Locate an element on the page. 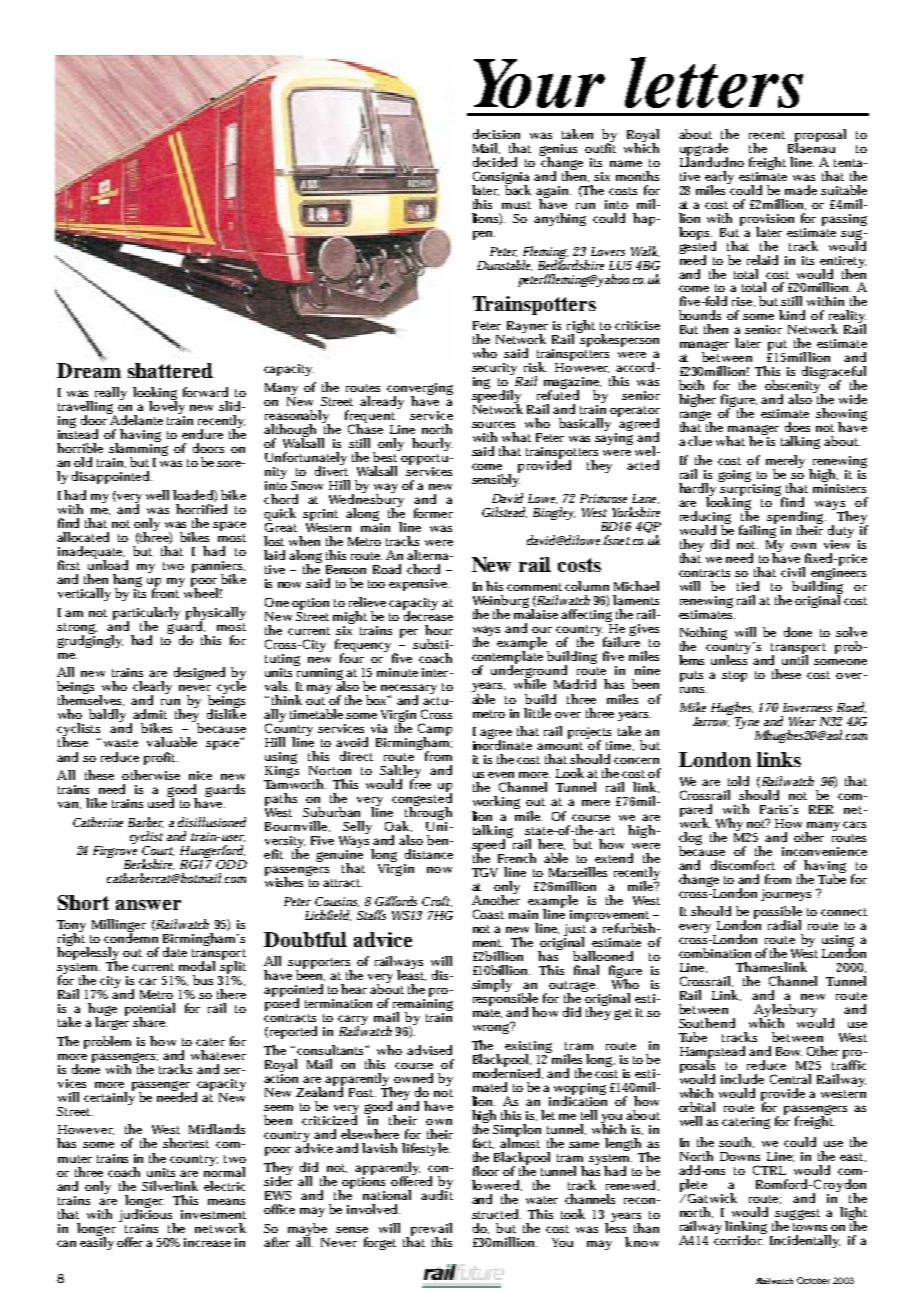  horrified is located at coordinates (201, 509).
